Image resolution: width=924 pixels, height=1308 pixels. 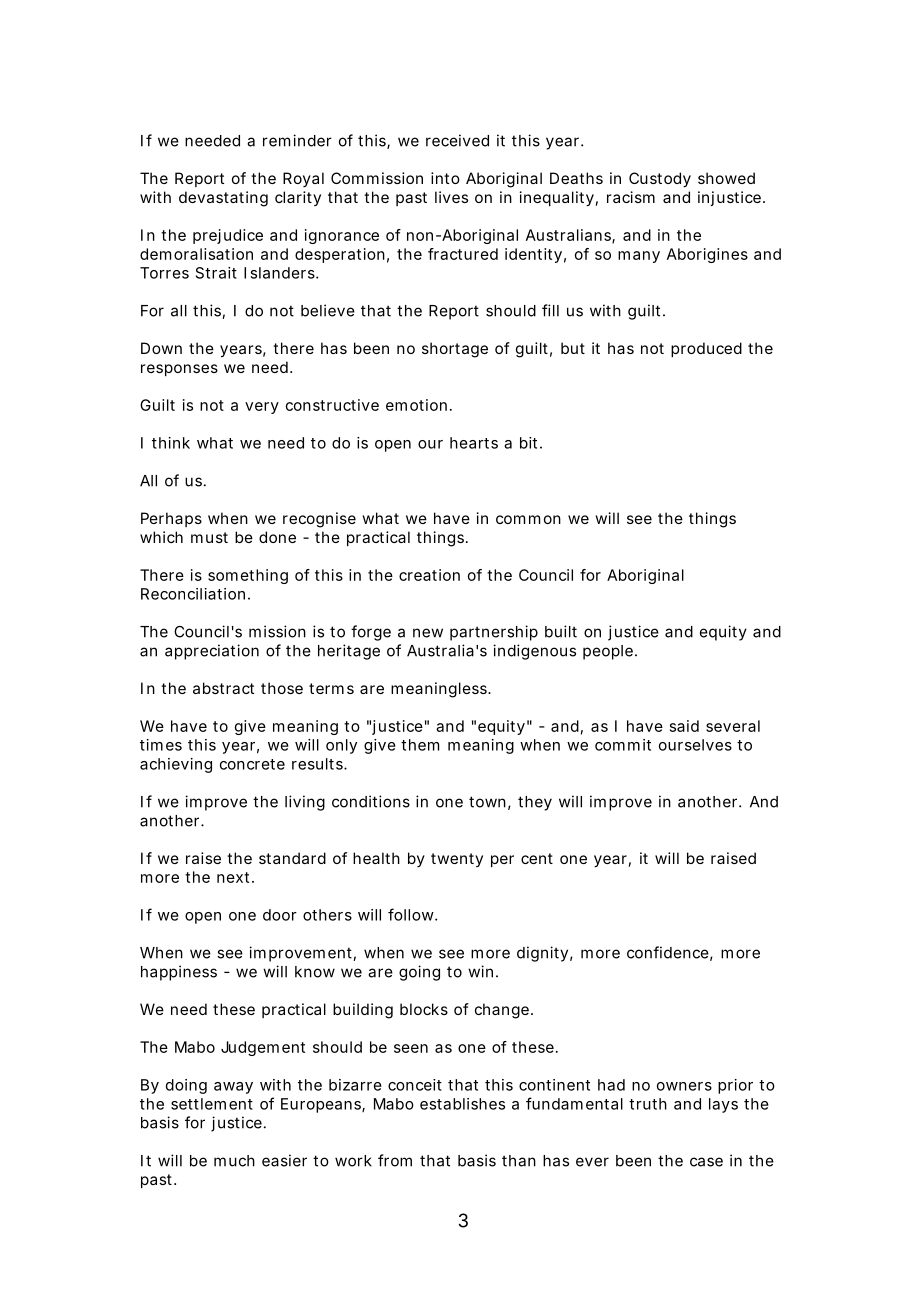 I want to click on Custody, so click(x=660, y=180).
